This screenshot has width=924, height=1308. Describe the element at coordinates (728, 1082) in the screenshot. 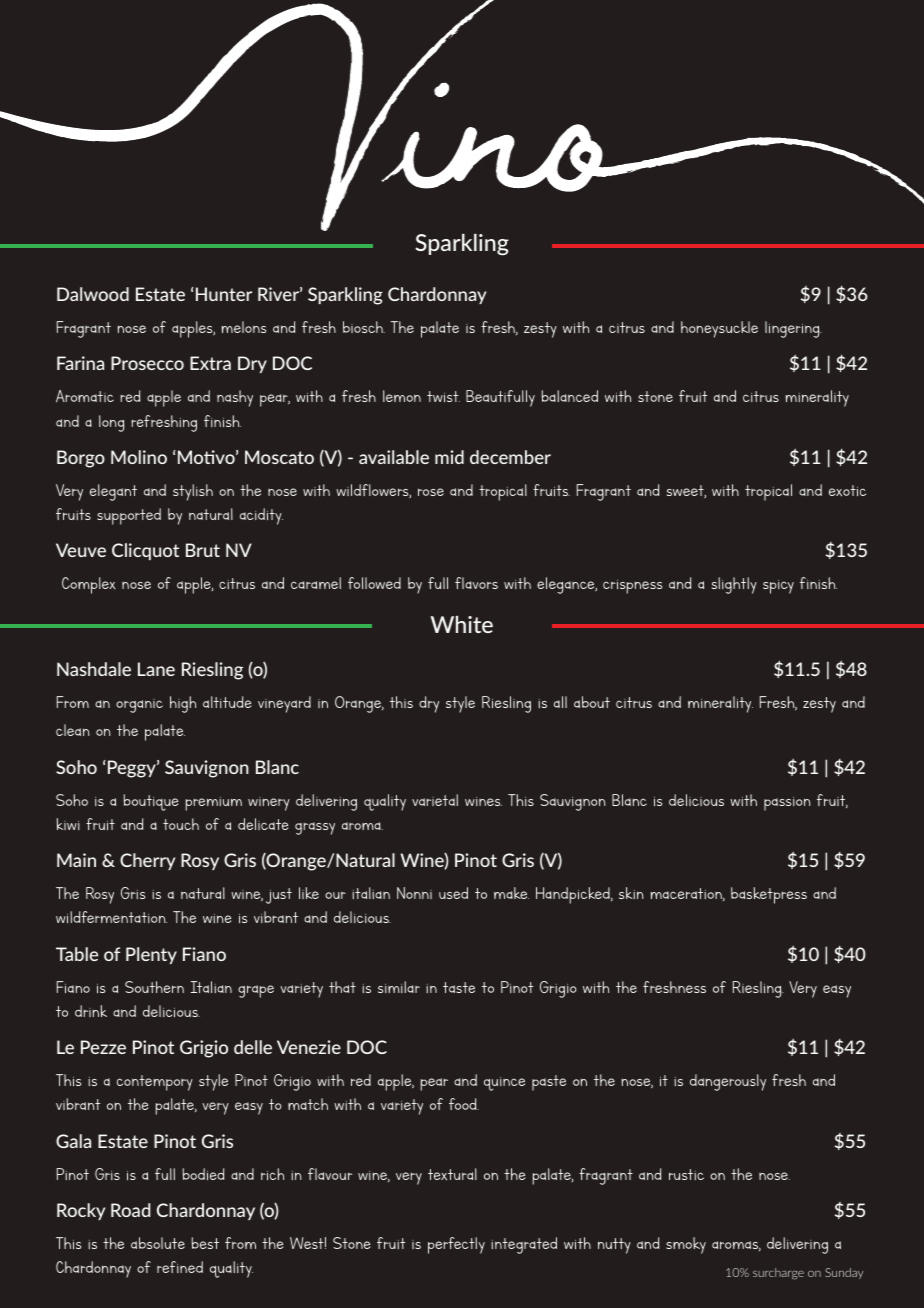

I see `dangerously` at that location.
